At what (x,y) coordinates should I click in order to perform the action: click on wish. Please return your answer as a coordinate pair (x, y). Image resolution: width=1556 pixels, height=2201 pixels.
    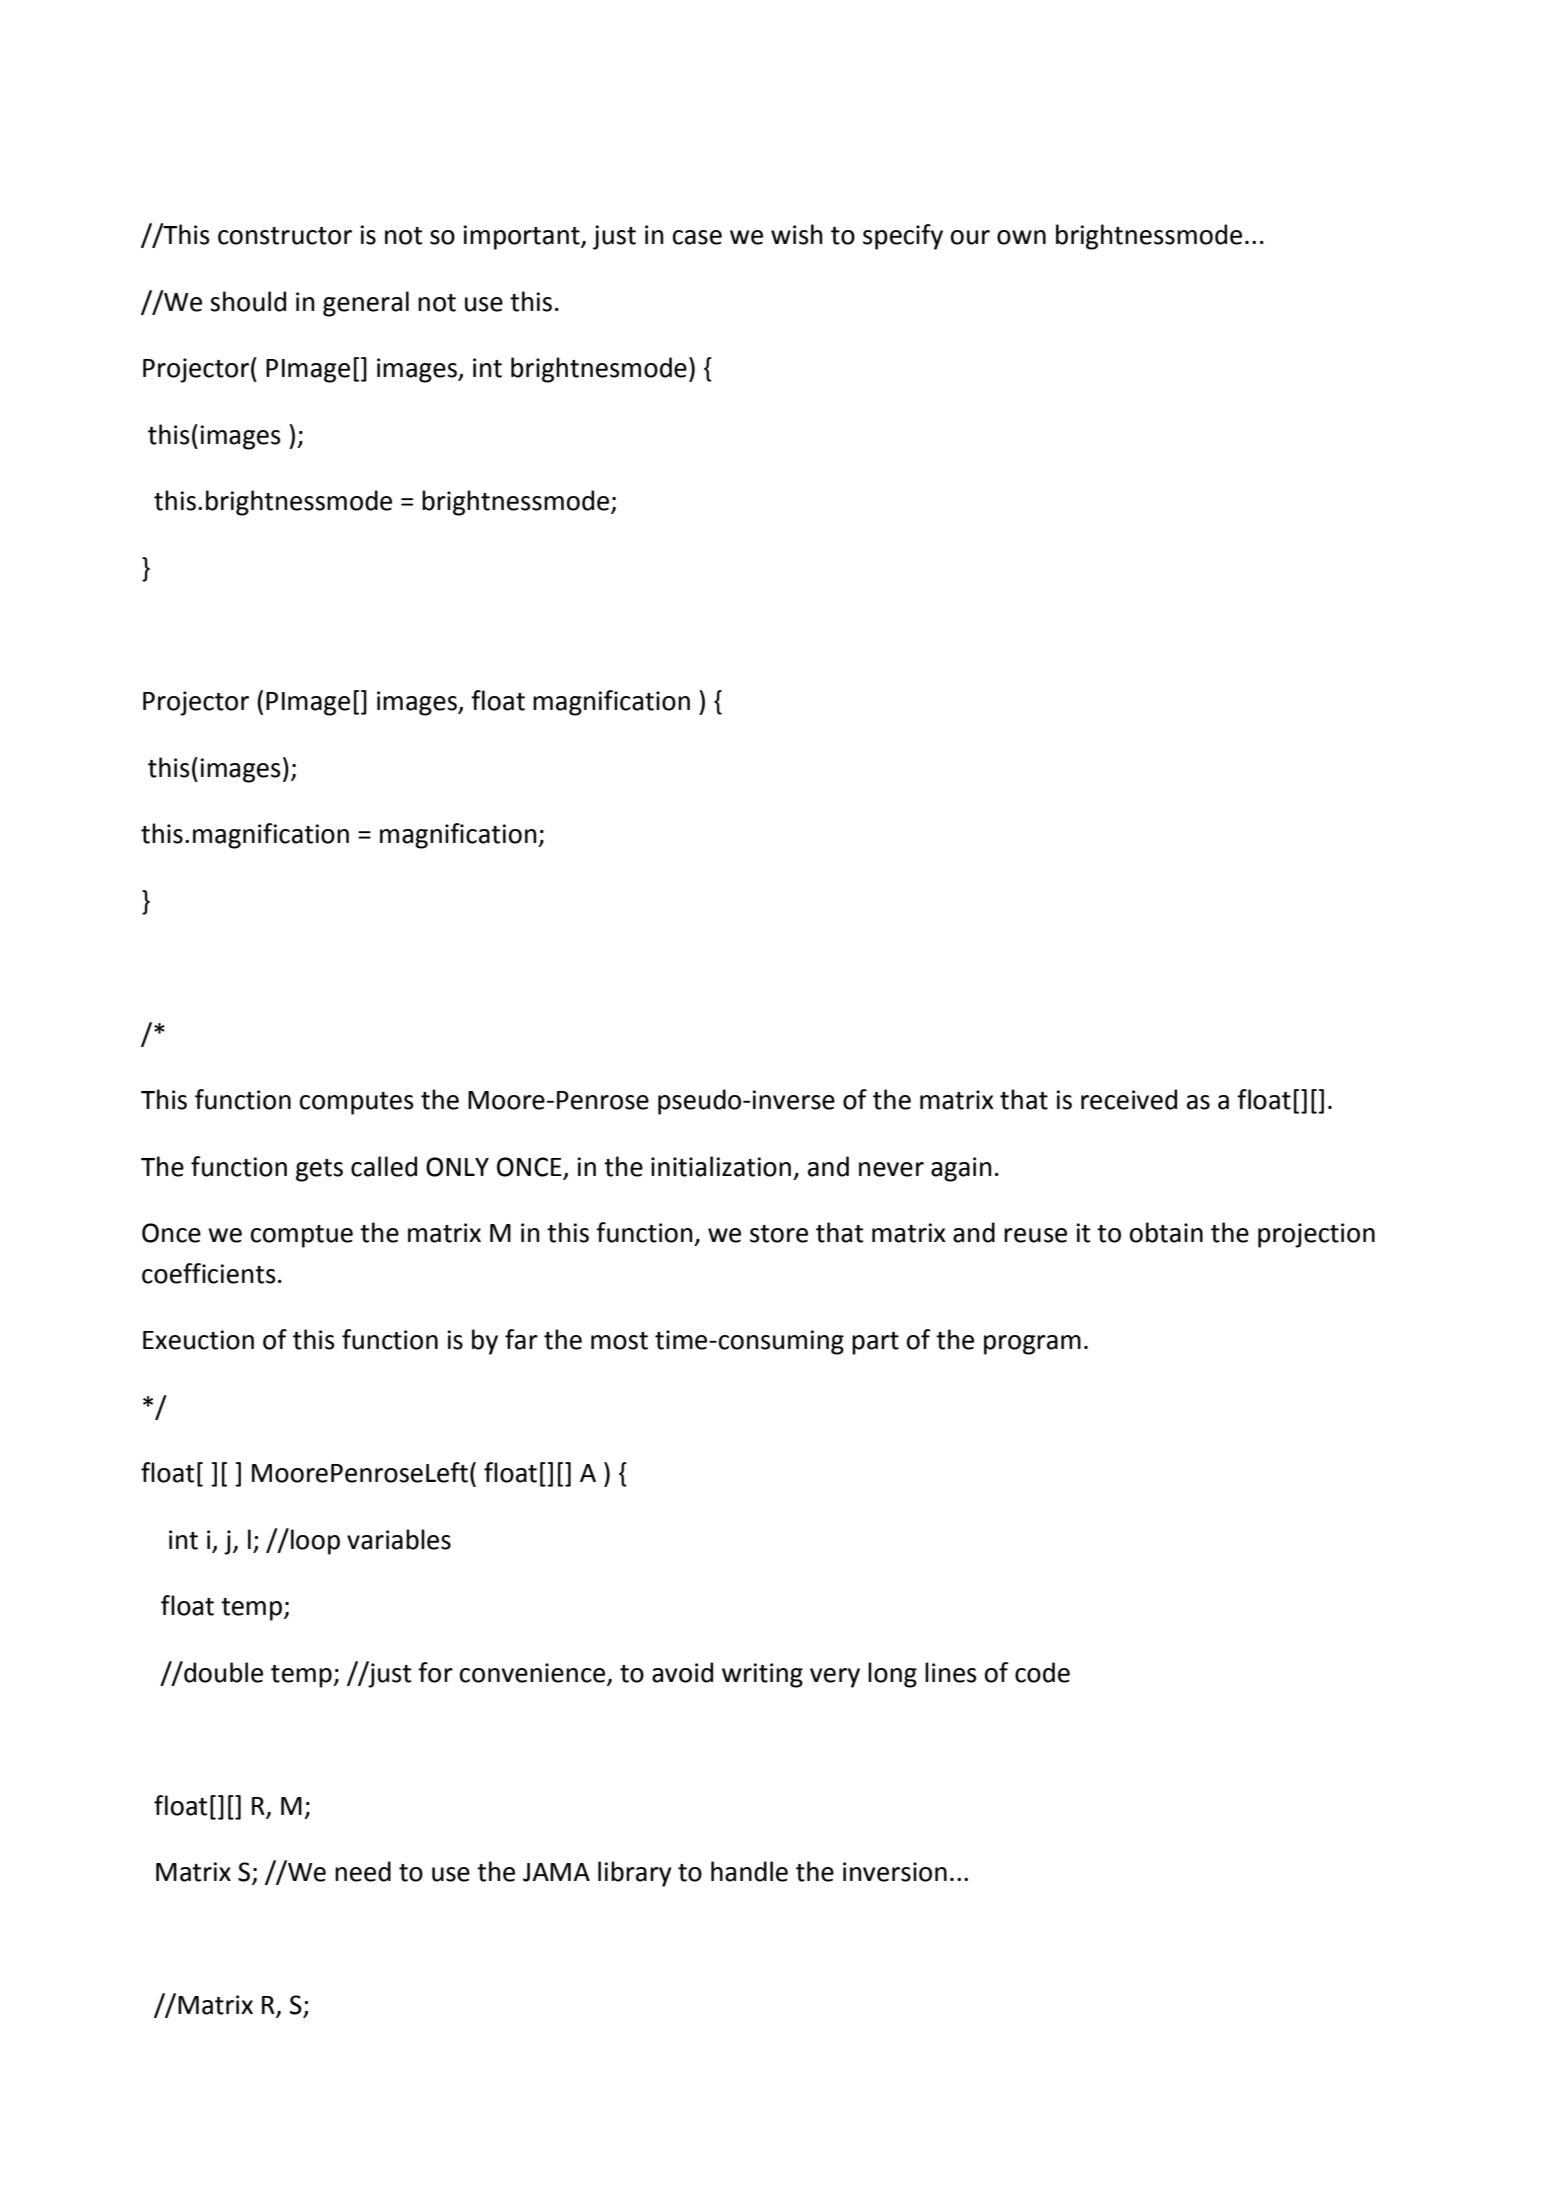
    Looking at the image, I should click on (797, 234).
